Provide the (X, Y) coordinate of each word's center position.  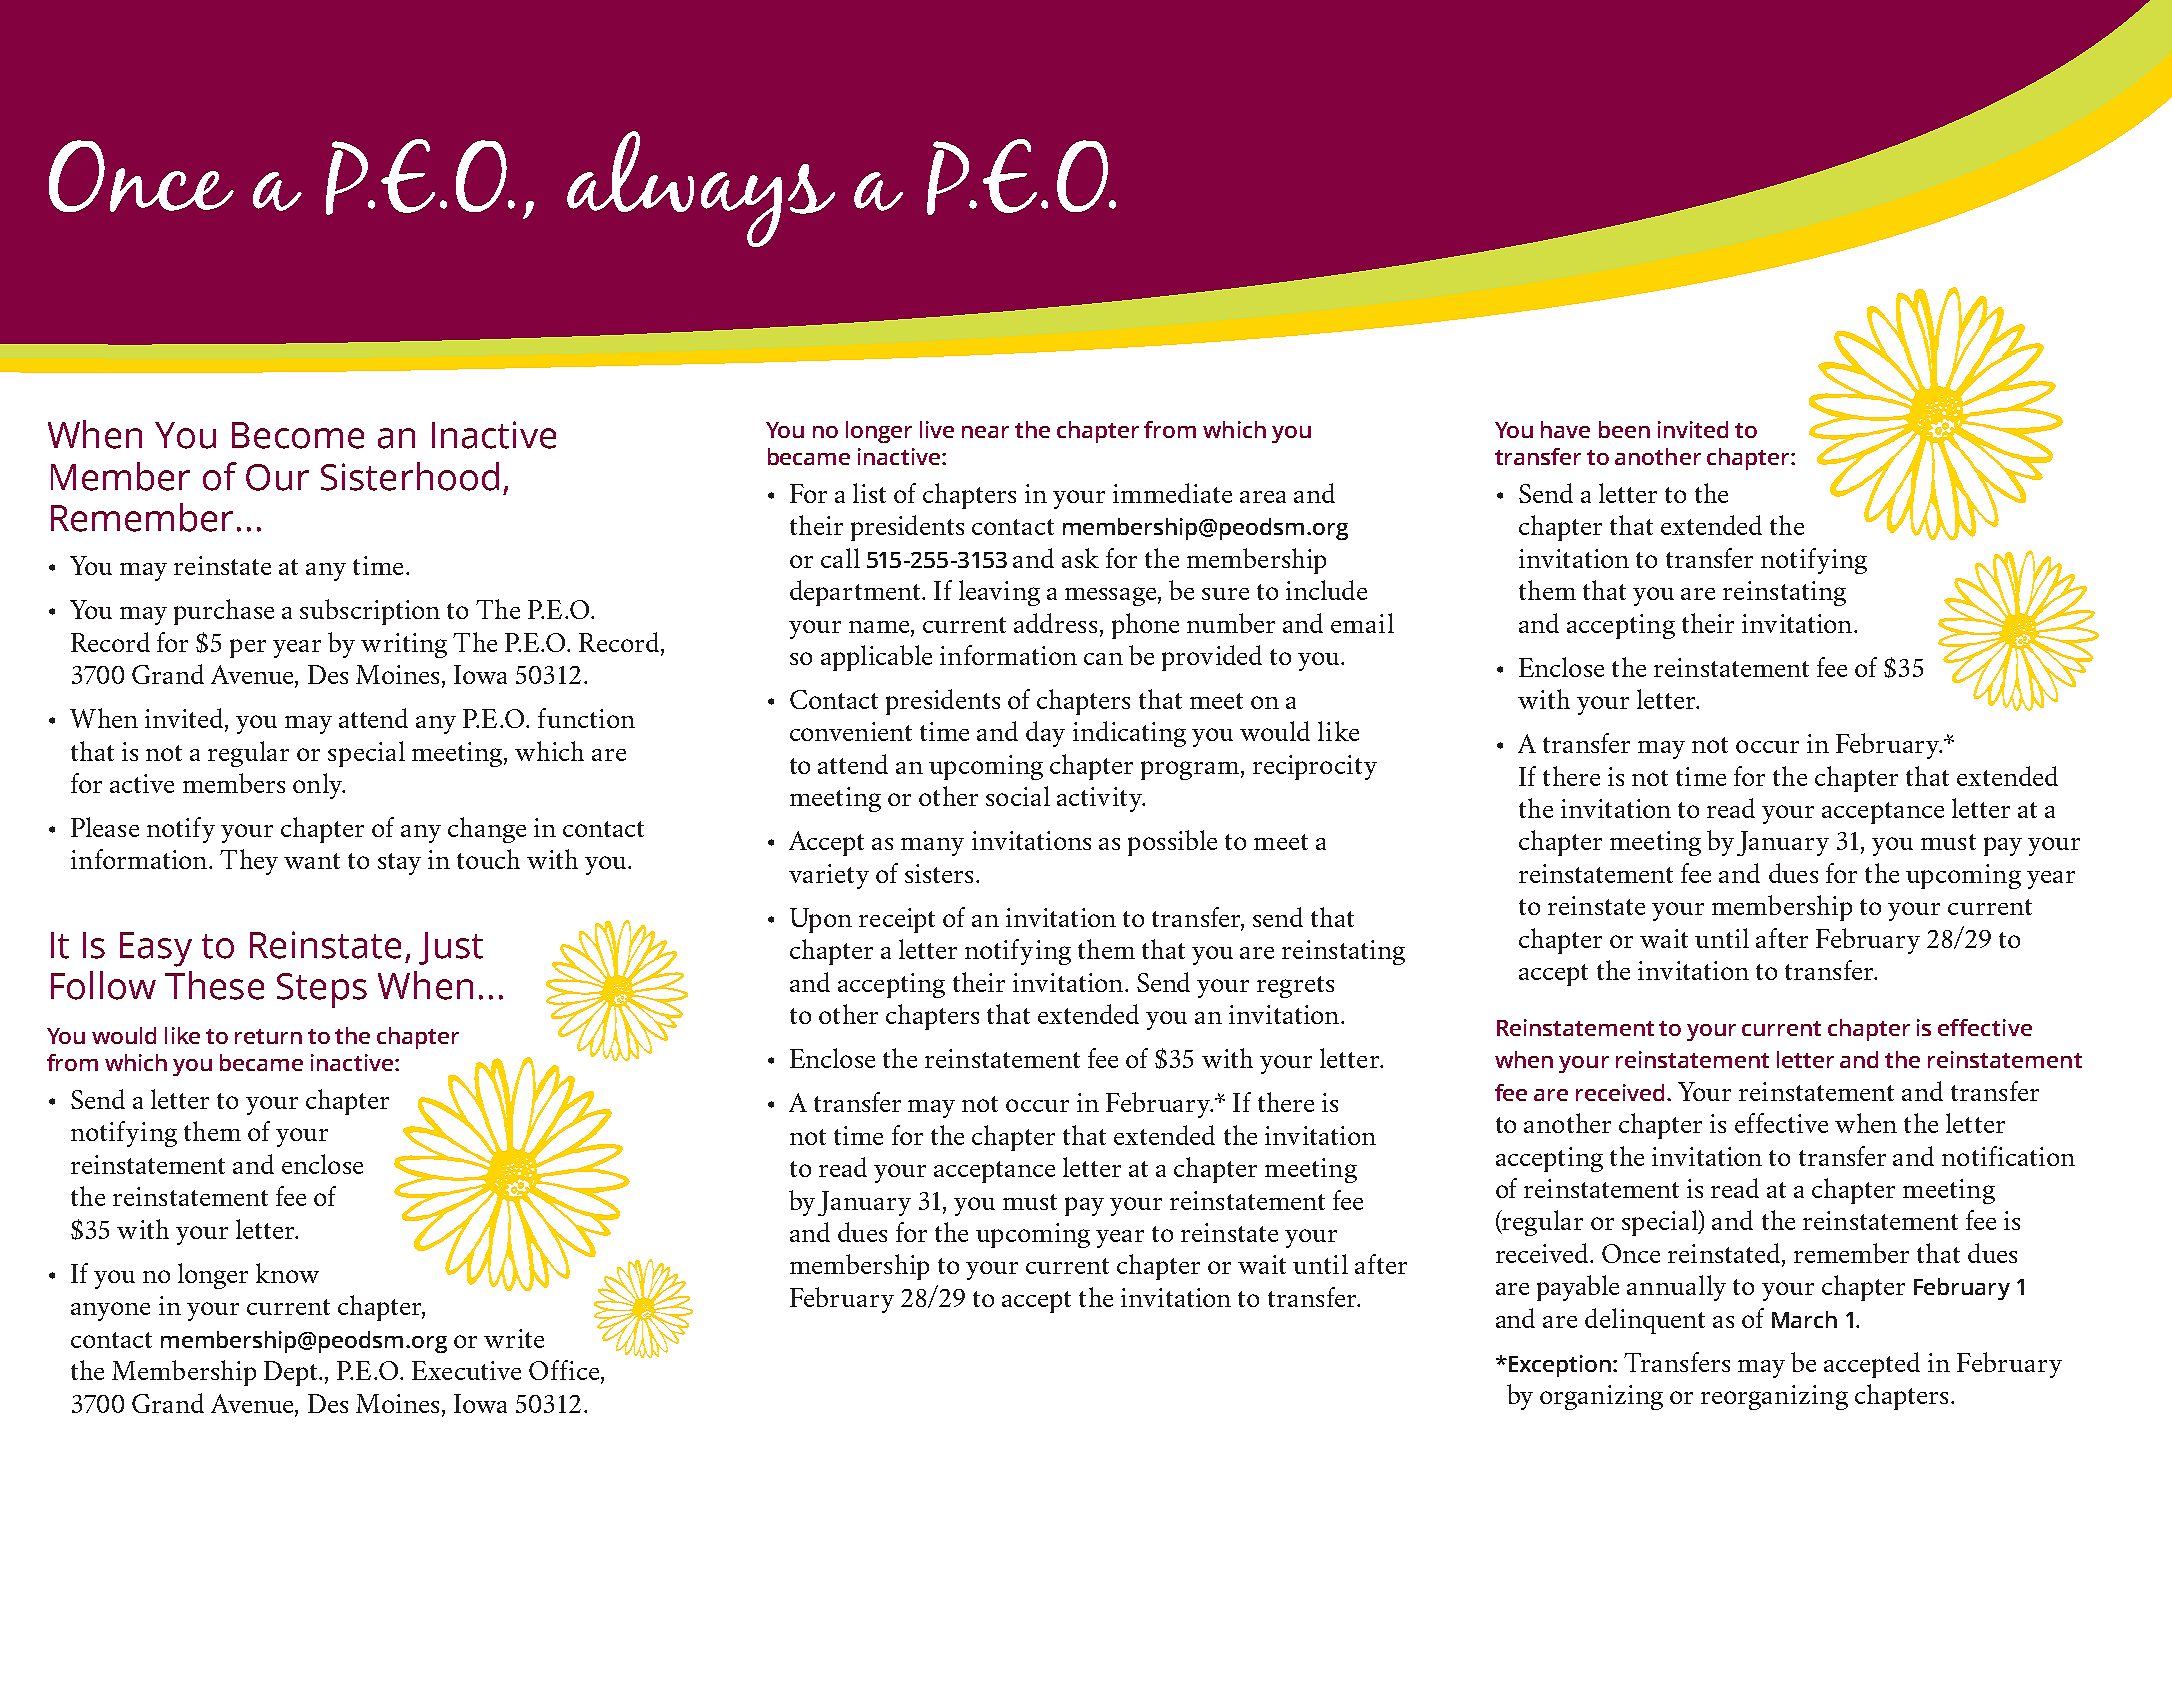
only (319, 786)
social (1018, 796)
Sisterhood (410, 476)
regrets (1295, 987)
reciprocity (1315, 767)
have (1565, 429)
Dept (292, 1373)
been (1624, 429)
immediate (1172, 493)
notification (2008, 1156)
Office (564, 1370)
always (701, 189)
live (937, 429)
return (268, 1036)
